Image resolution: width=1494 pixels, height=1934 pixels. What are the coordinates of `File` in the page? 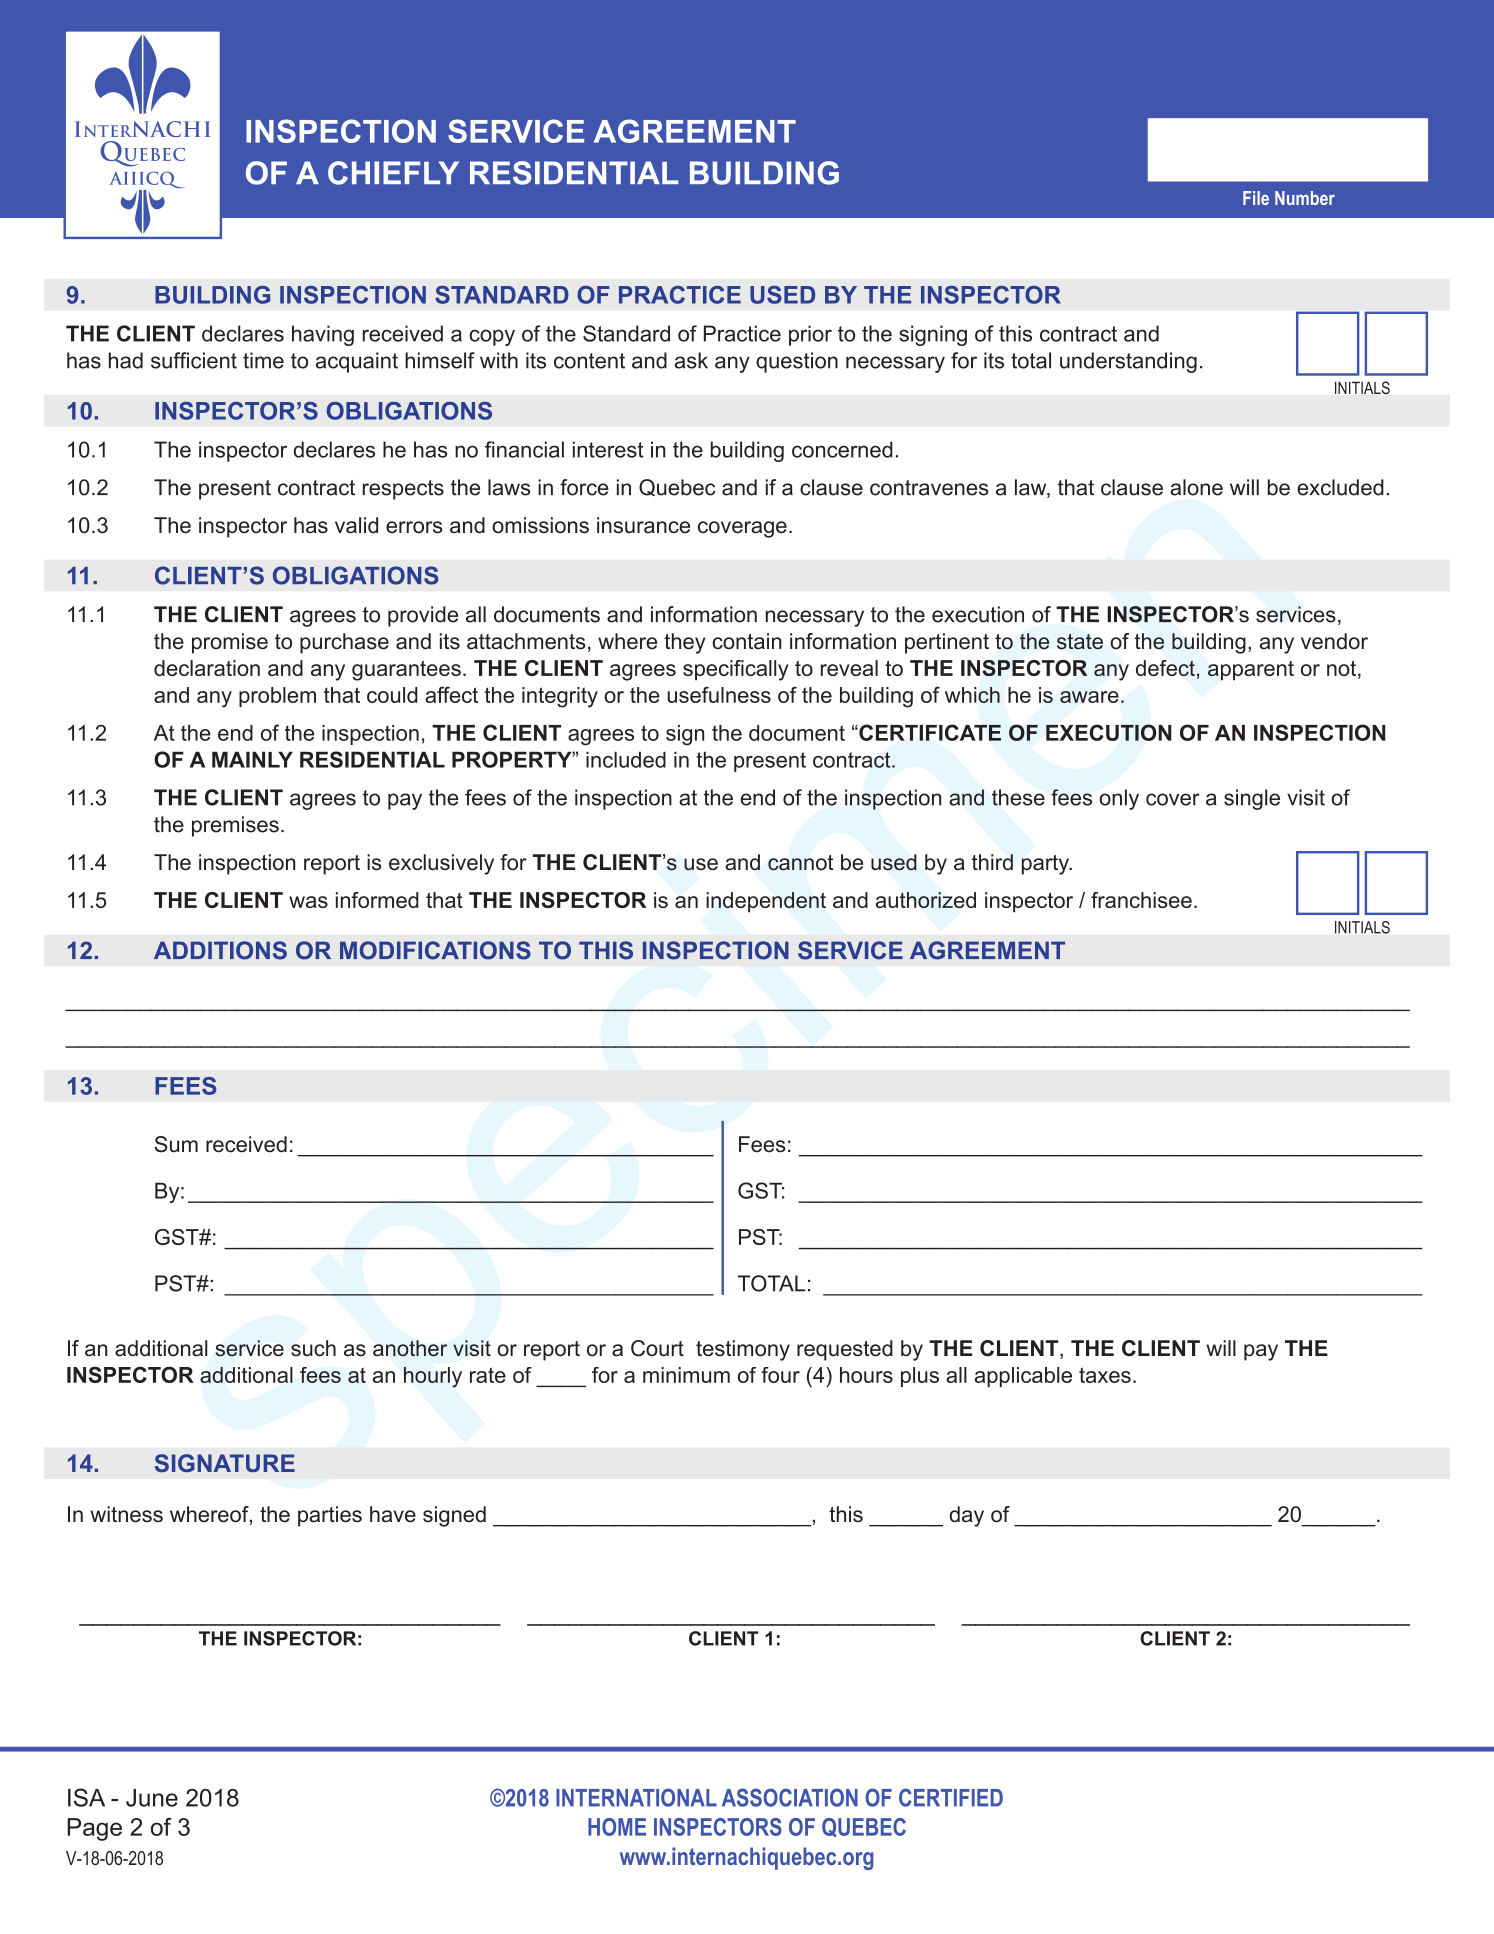 It's located at (1256, 198).
